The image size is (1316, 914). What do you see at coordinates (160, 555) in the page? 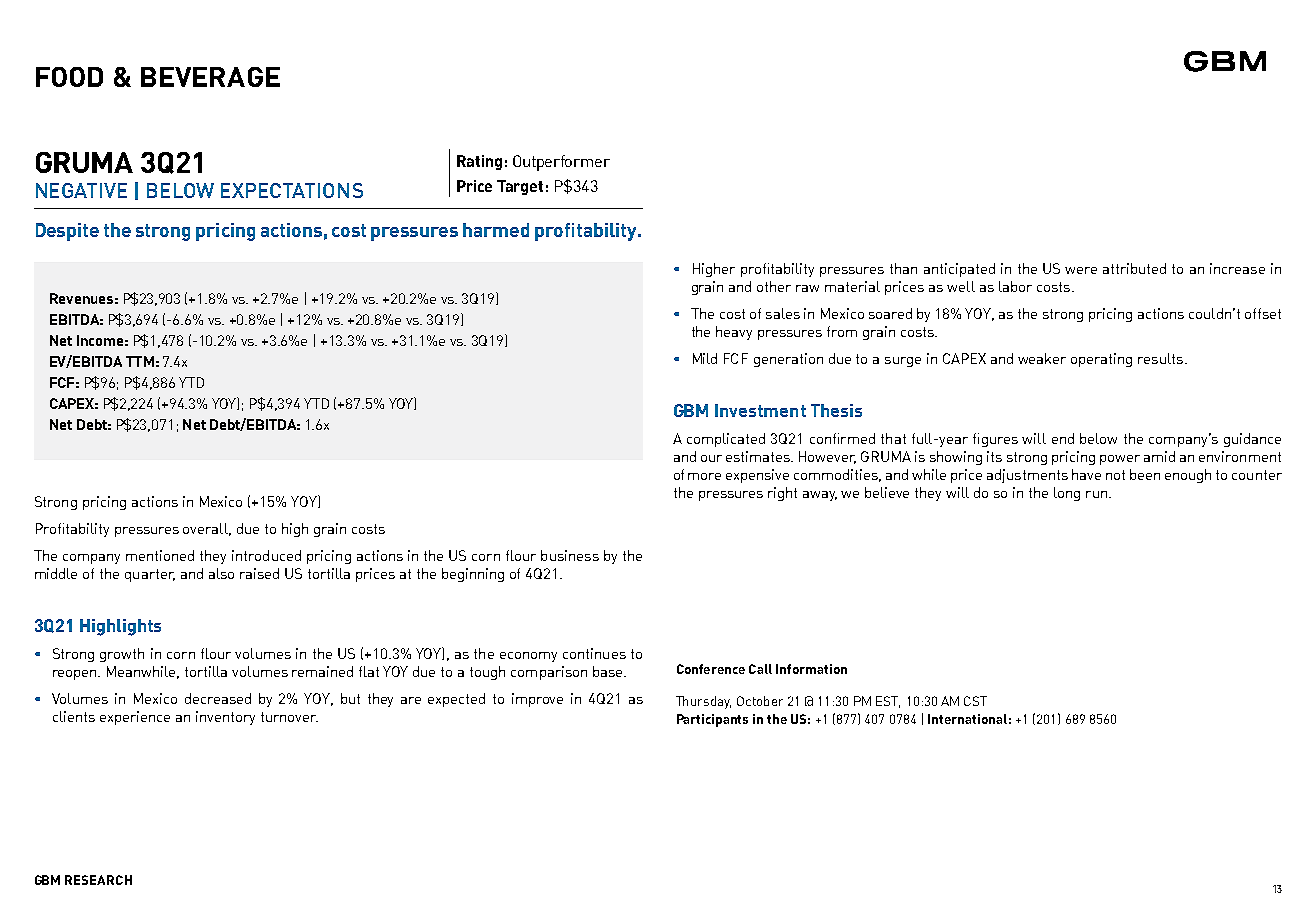
I see `mentioned` at bounding box center [160, 555].
